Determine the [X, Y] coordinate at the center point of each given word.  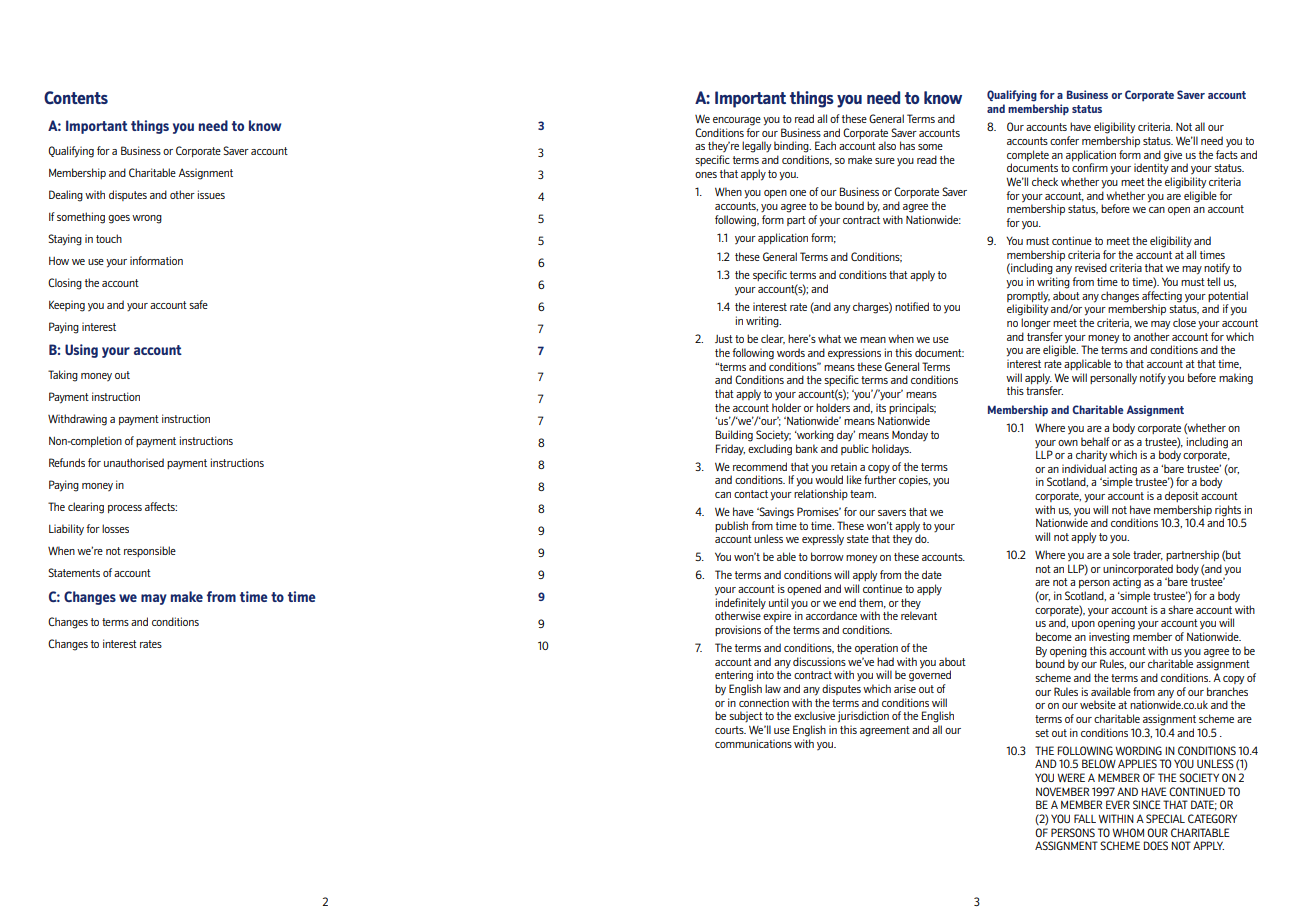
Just [724, 339]
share [1180, 609]
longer [1036, 324]
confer [1064, 140]
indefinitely [740, 604]
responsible [150, 551]
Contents [76, 97]
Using [81, 351]
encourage [737, 121]
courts [730, 730]
